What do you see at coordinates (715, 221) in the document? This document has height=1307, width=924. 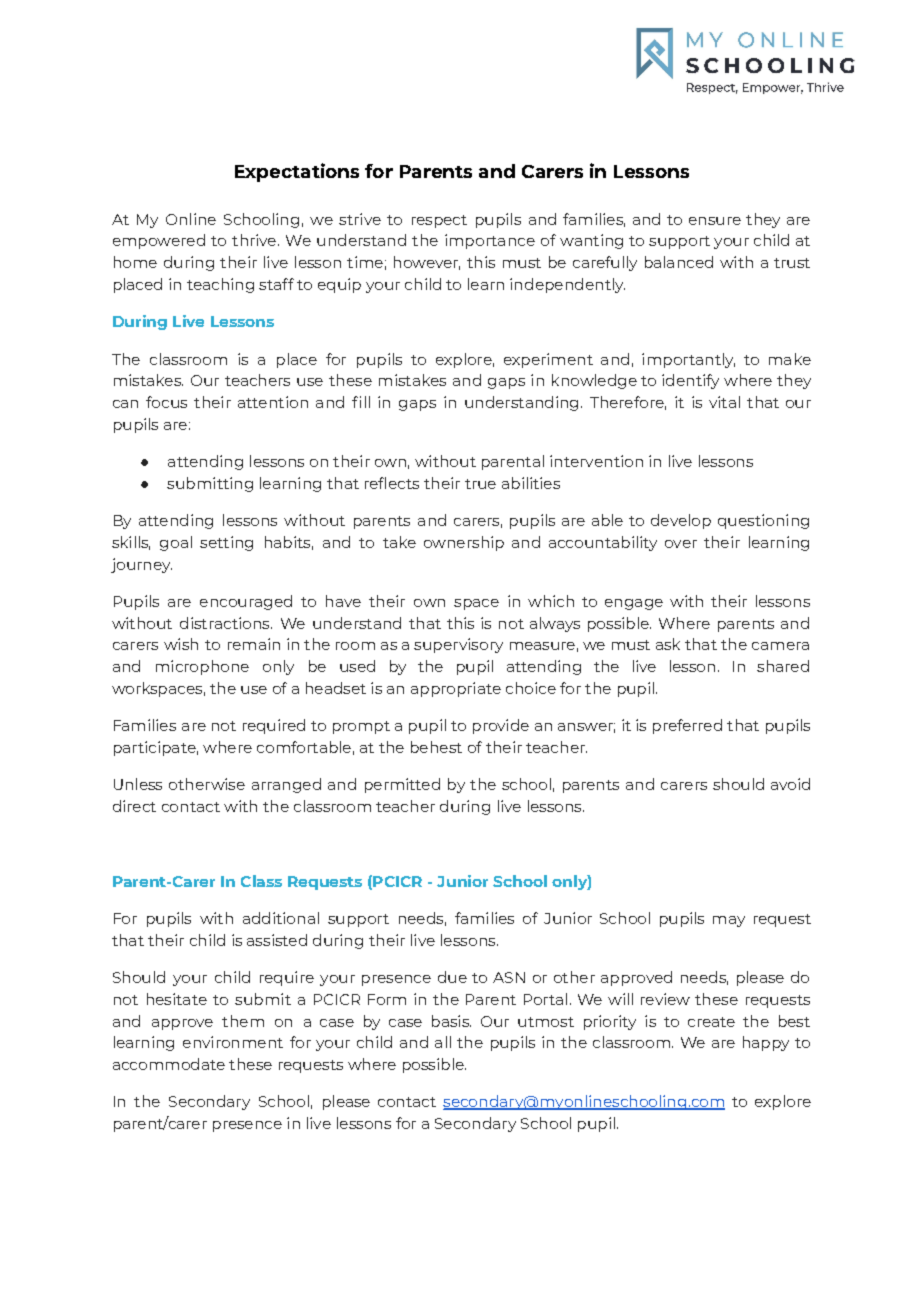 I see `ensure` at bounding box center [715, 221].
